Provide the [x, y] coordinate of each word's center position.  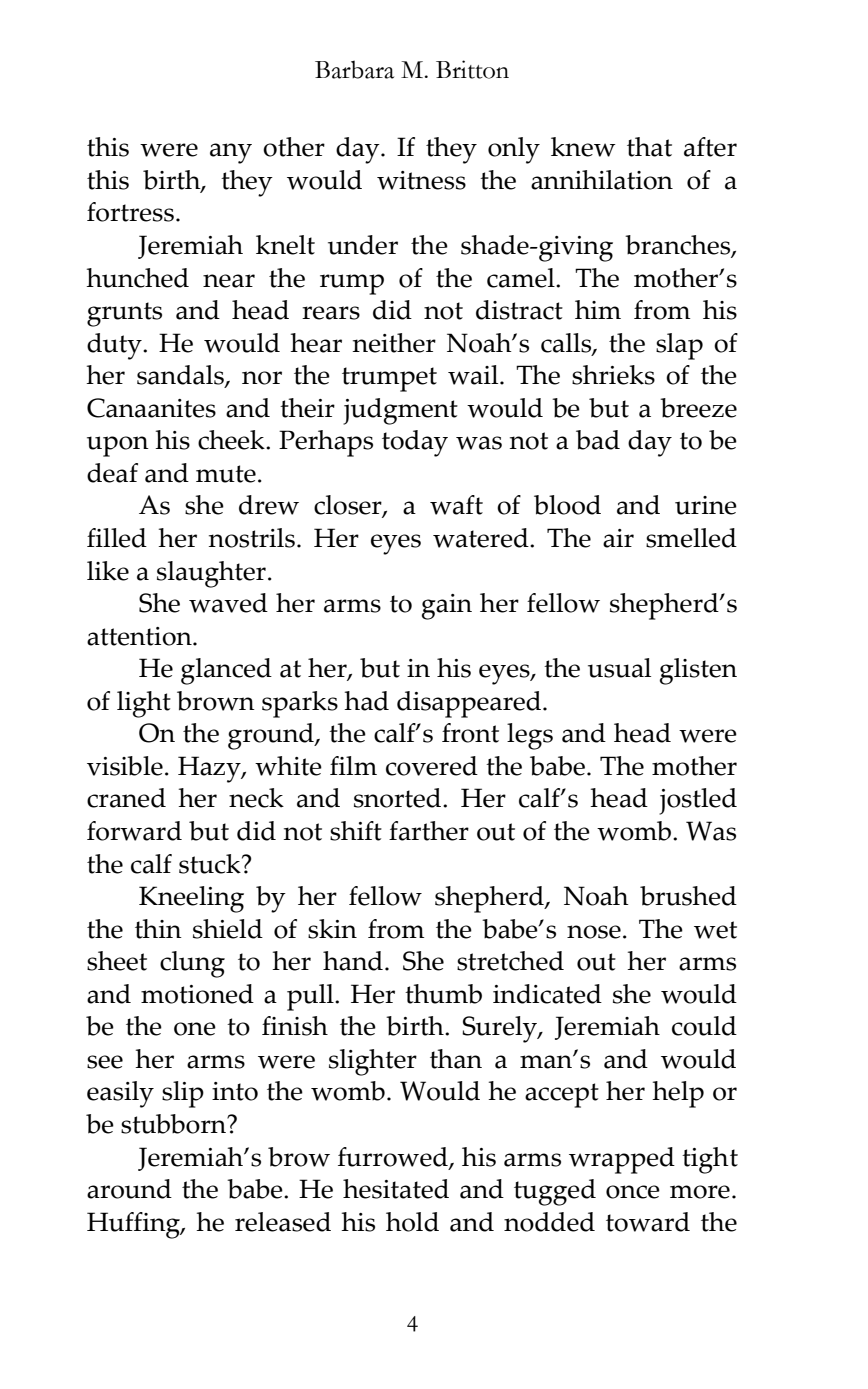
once [633, 1192]
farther [429, 831]
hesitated [396, 1189]
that [649, 147]
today [415, 443]
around [129, 1189]
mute [226, 474]
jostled [698, 801]
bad [598, 440]
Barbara [354, 69]
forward [134, 831]
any [231, 153]
